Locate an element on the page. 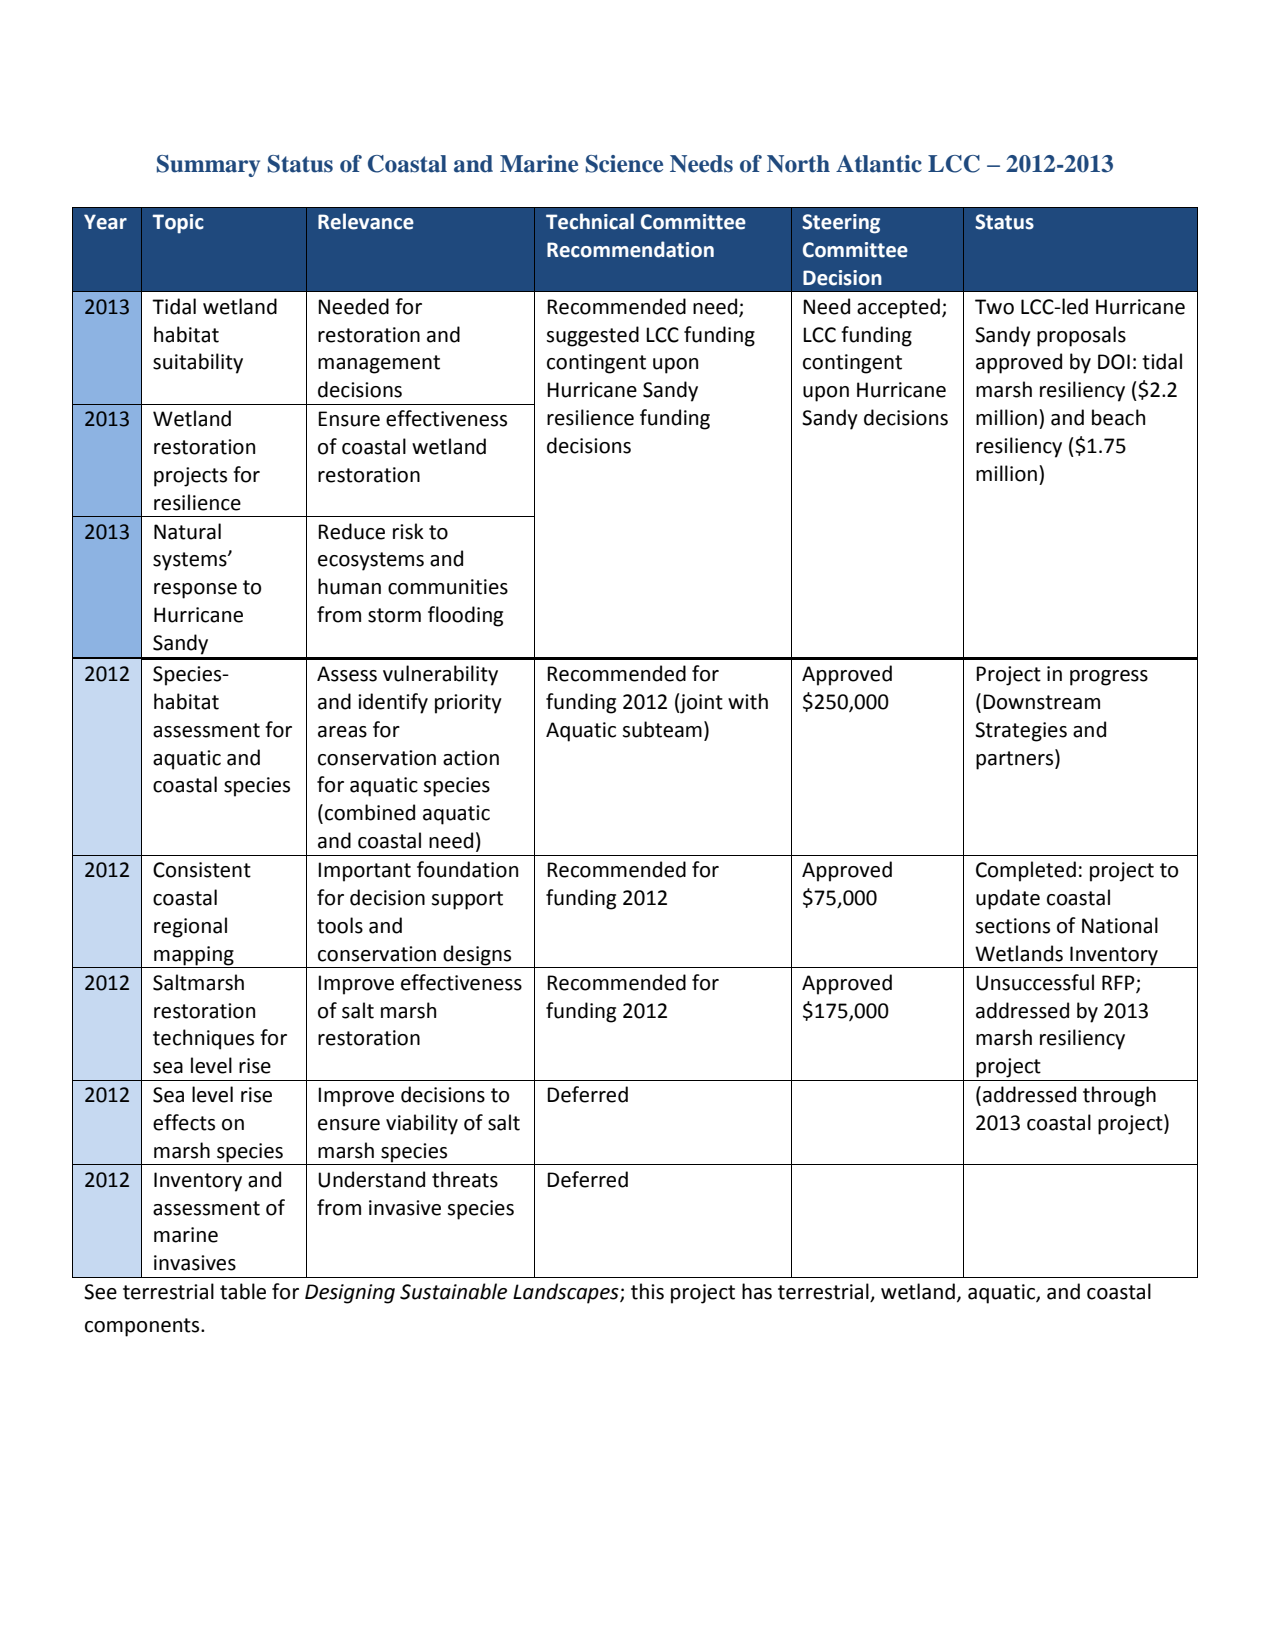 The height and width of the image is (1643, 1270). Strategies is located at coordinates (1021, 732).
